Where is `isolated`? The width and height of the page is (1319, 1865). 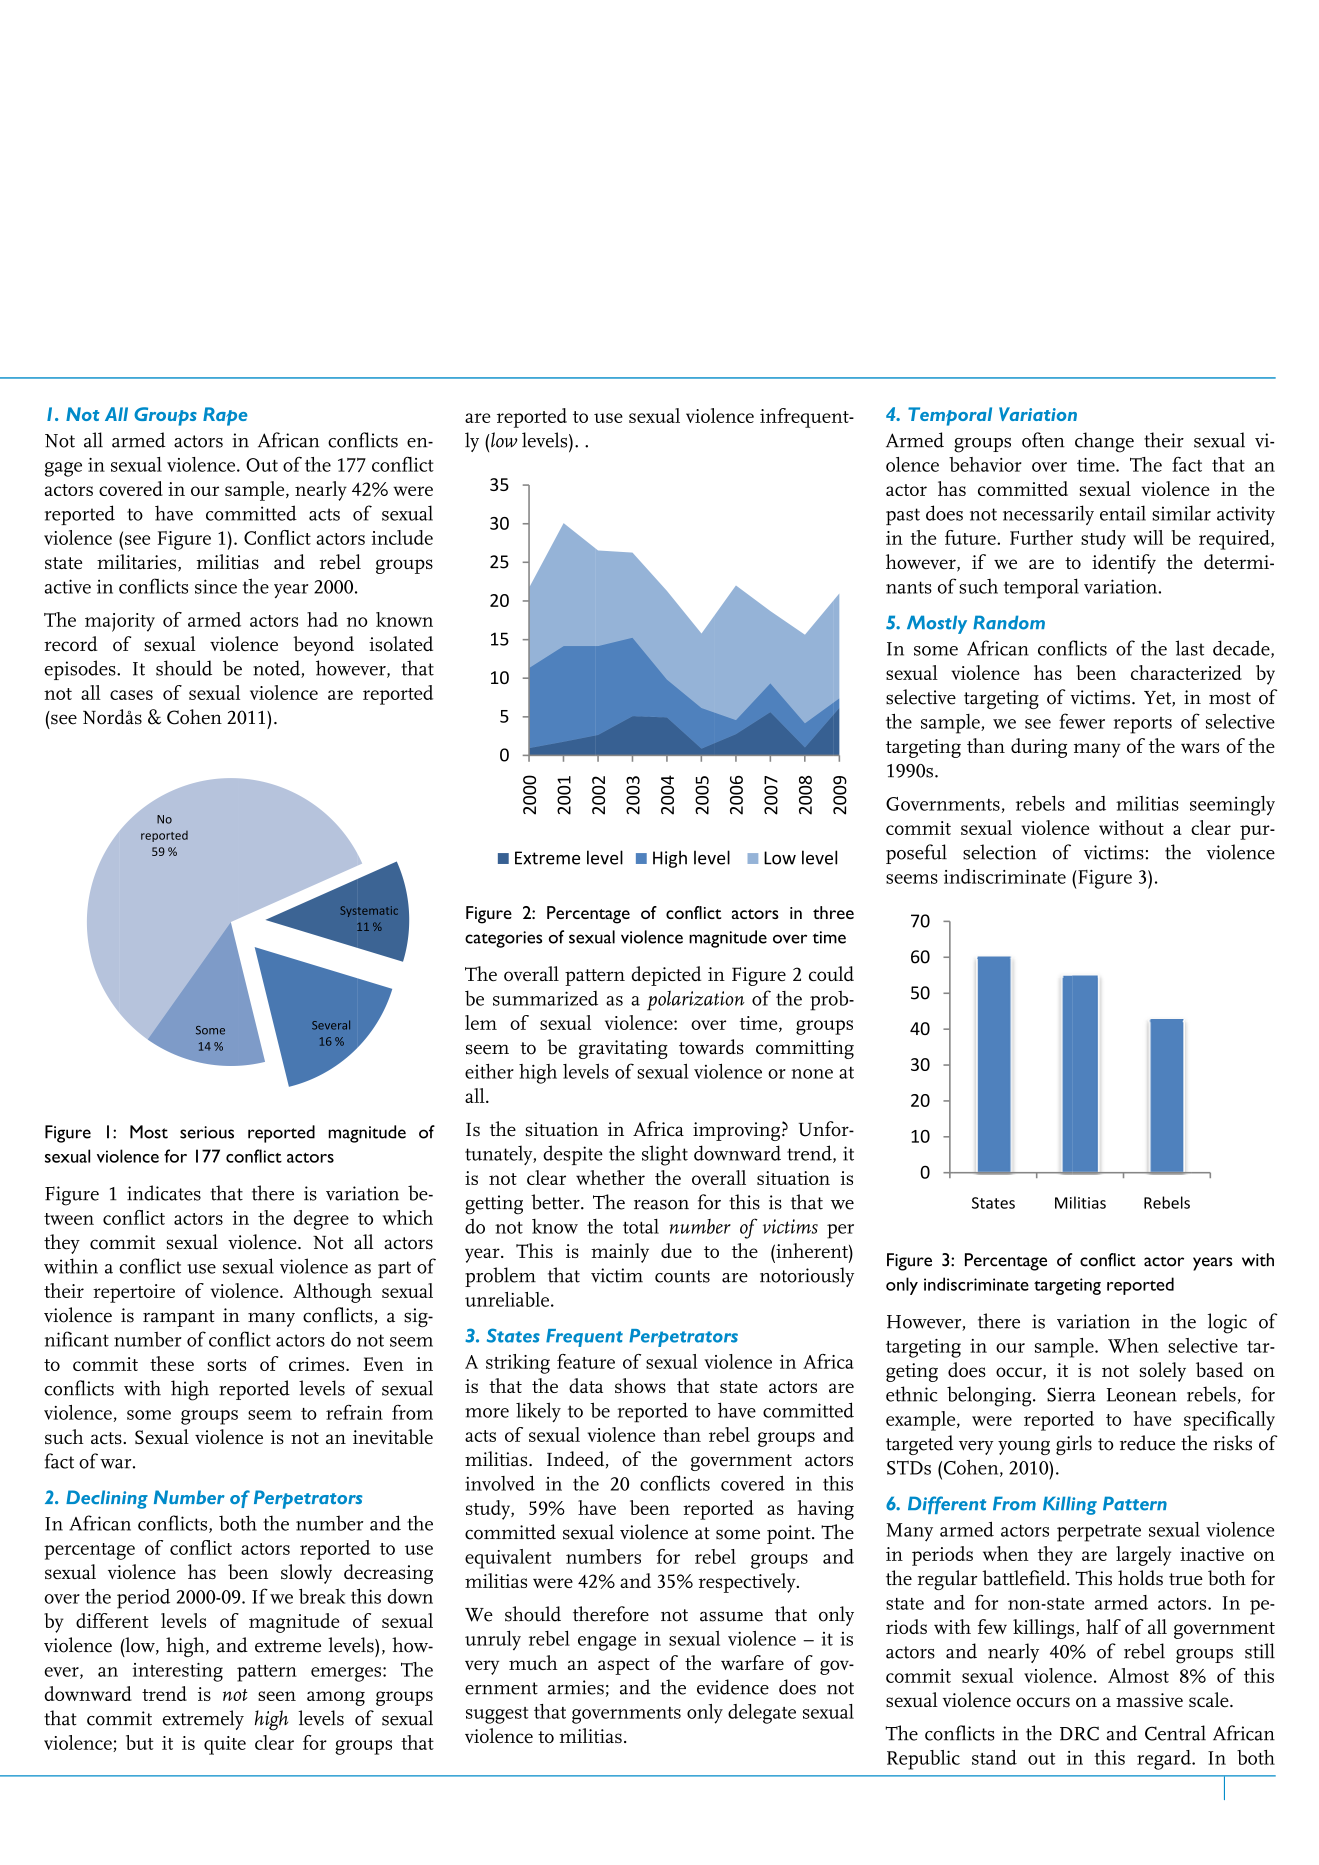
isolated is located at coordinates (401, 643).
